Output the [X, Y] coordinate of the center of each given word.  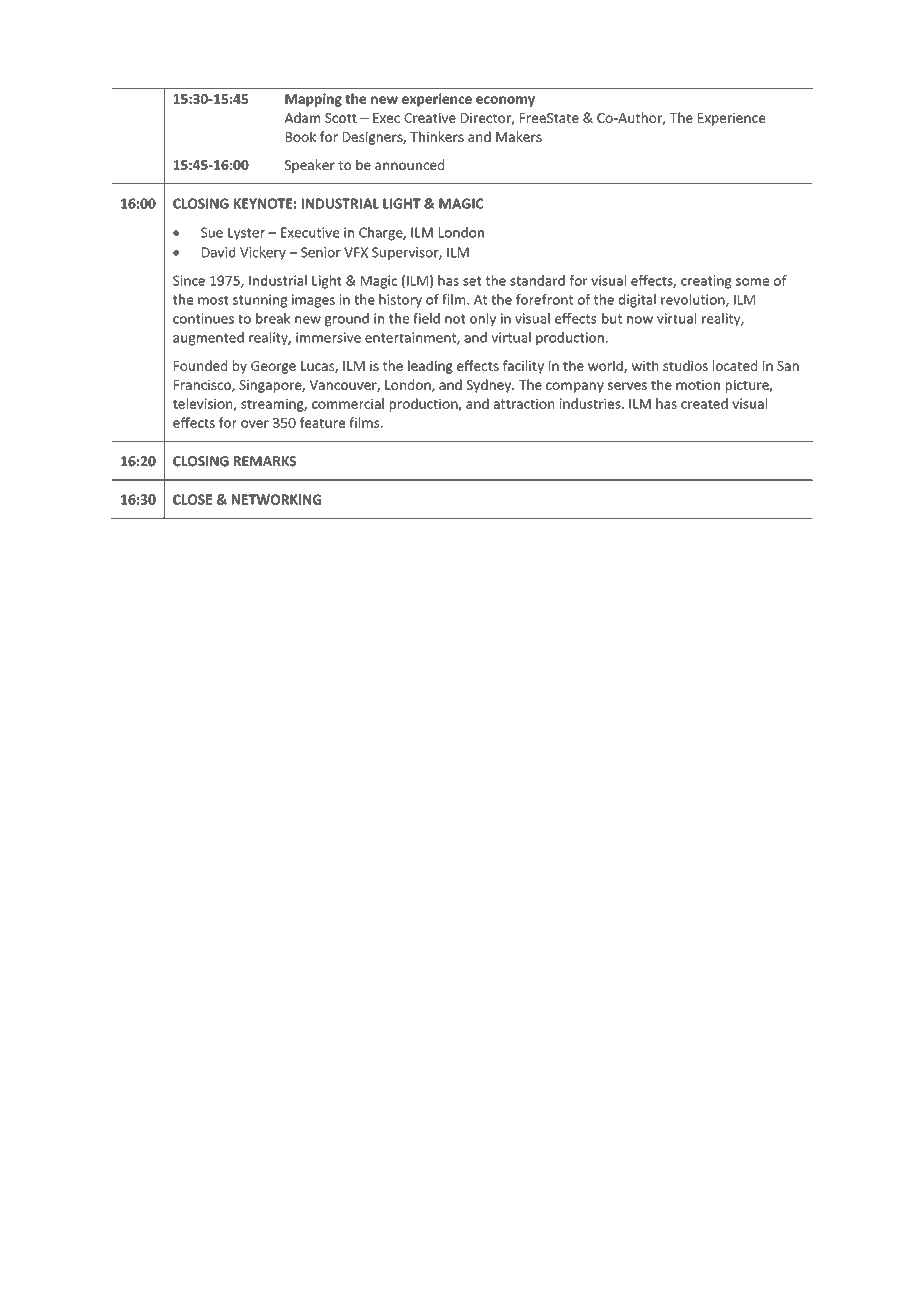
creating [706, 282]
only [483, 320]
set [472, 281]
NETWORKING [276, 499]
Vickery [263, 253]
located [735, 365]
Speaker [310, 166]
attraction [524, 403]
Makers [519, 136]
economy [505, 101]
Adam [302, 117]
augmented [208, 339]
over [255, 424]
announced [409, 164]
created [704, 403]
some [752, 282]
